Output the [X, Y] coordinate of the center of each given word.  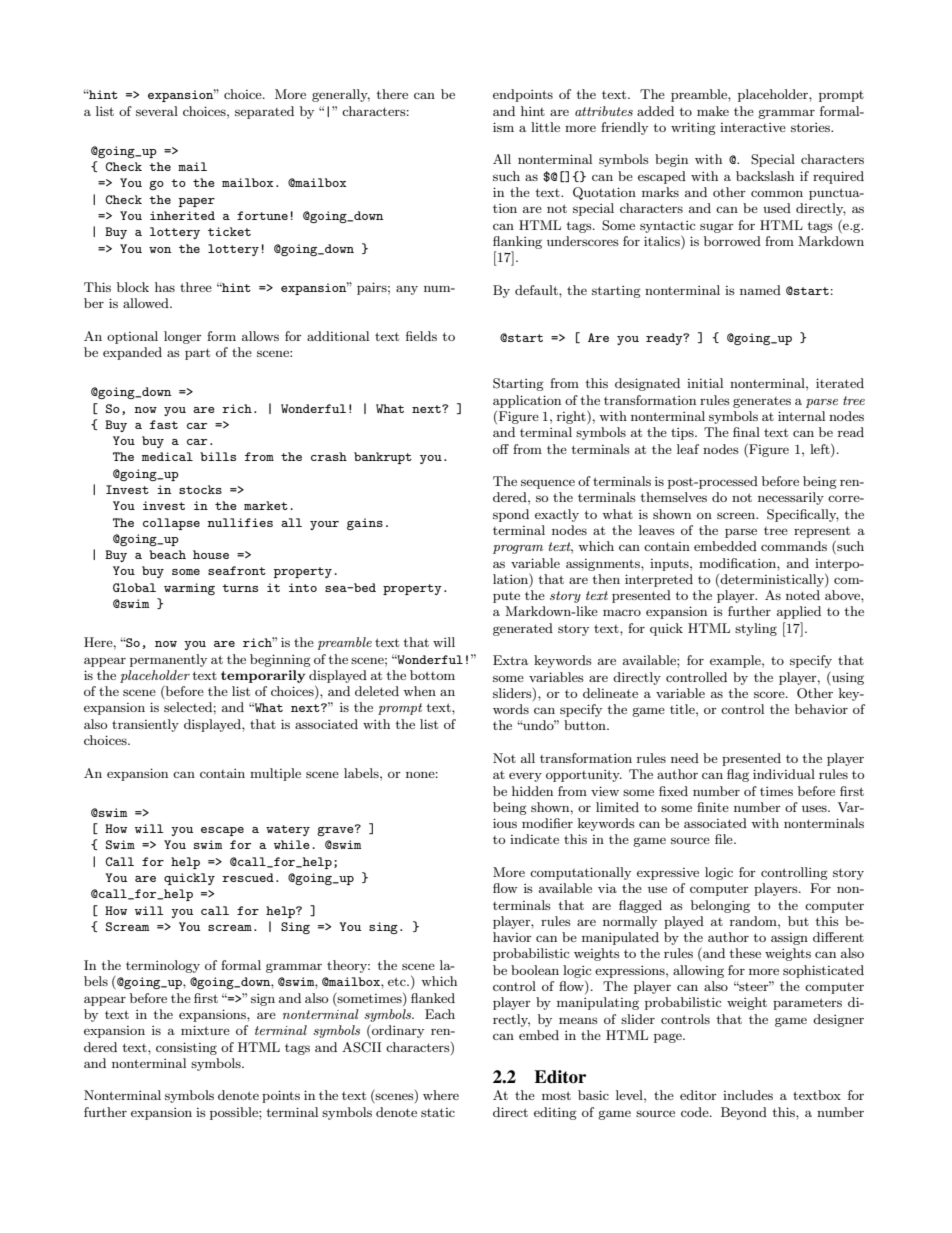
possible [235, 1113]
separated [264, 112]
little [545, 127]
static [438, 1112]
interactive [753, 127]
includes [748, 1095]
